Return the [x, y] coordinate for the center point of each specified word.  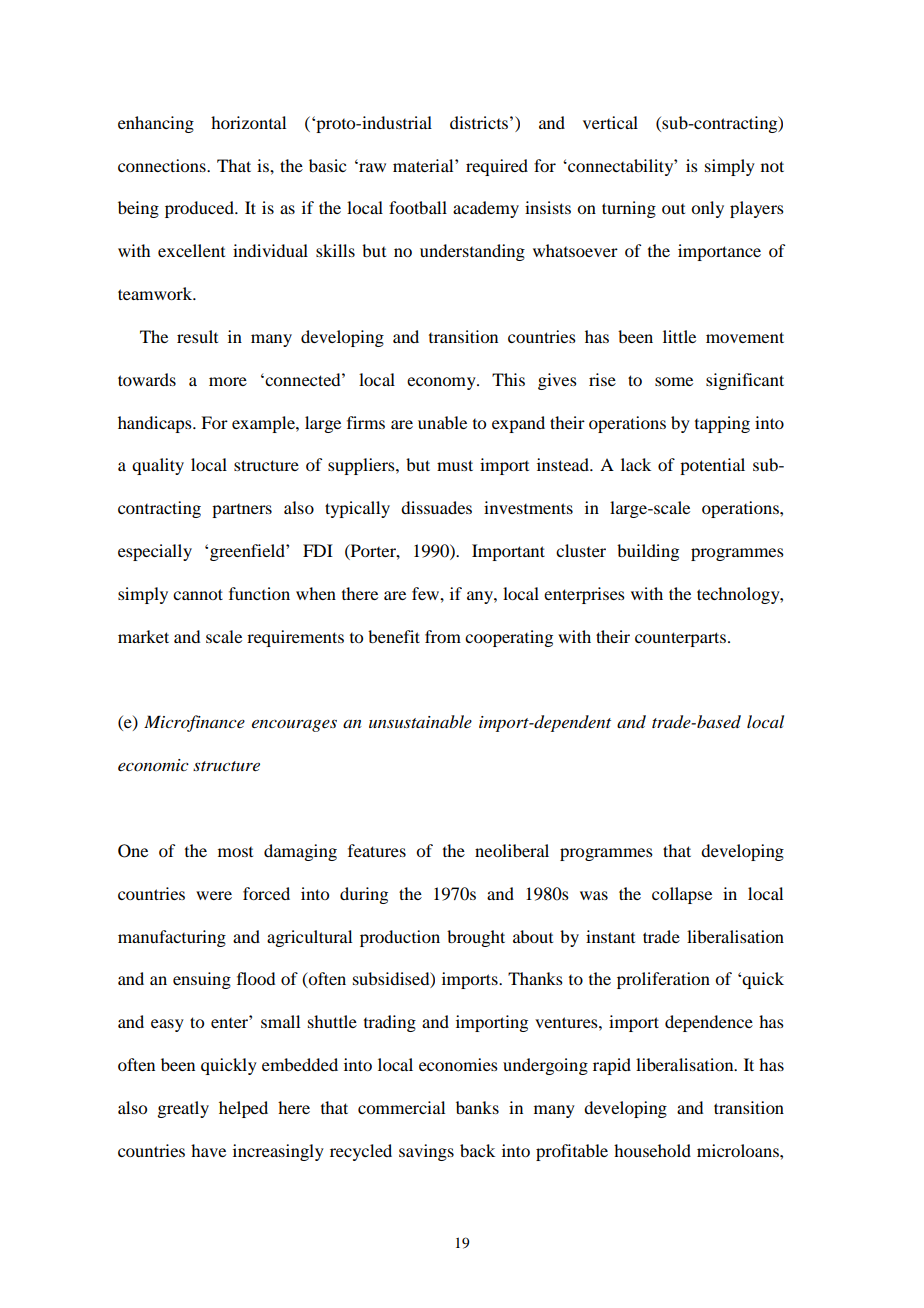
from [443, 636]
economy [442, 383]
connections [163, 165]
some [674, 381]
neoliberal [512, 850]
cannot [198, 594]
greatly [183, 1109]
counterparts [680, 639]
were [214, 895]
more [228, 381]
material [424, 165]
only [707, 209]
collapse [682, 895]
